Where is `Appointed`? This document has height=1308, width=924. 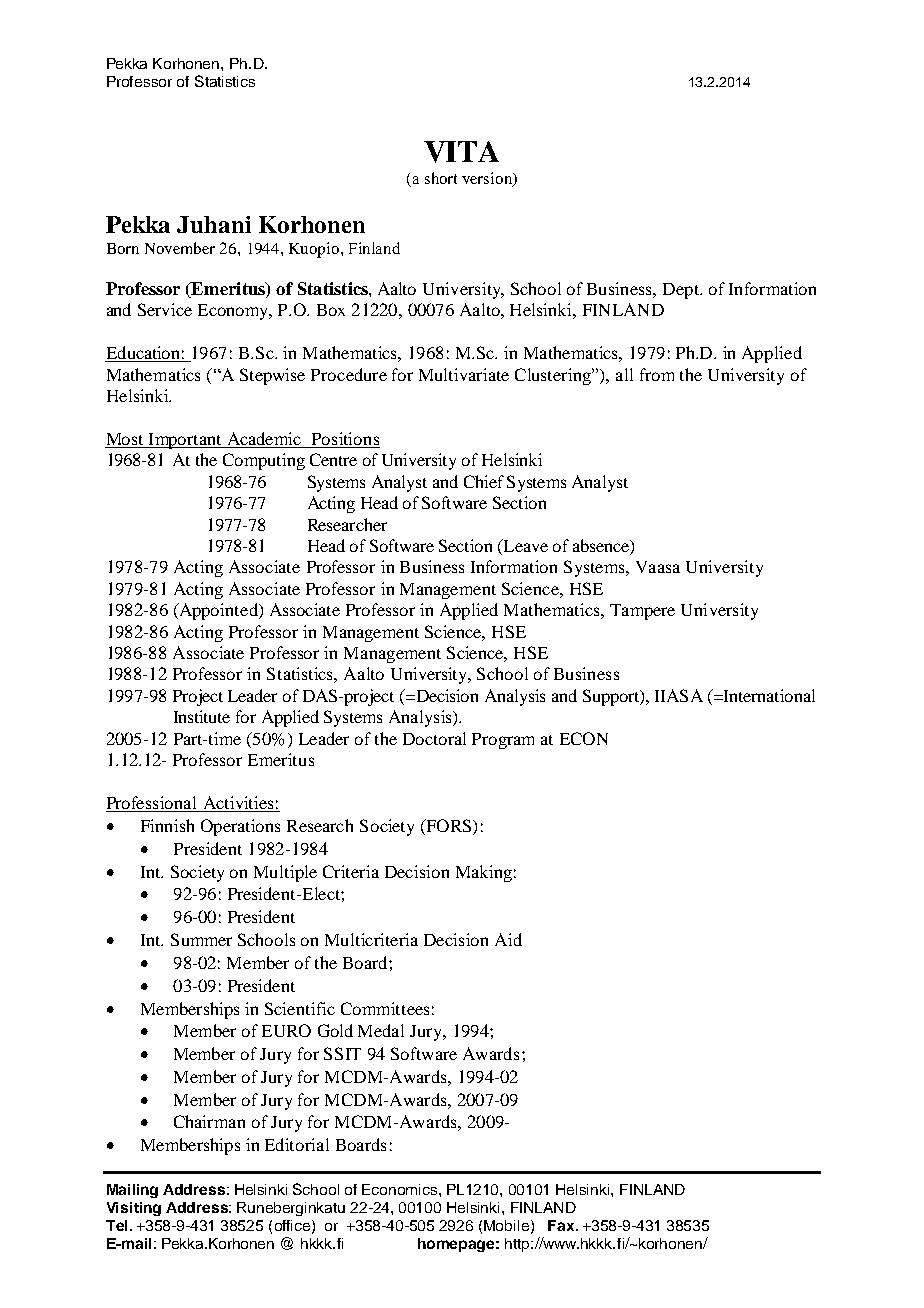
Appointed is located at coordinates (218, 611).
